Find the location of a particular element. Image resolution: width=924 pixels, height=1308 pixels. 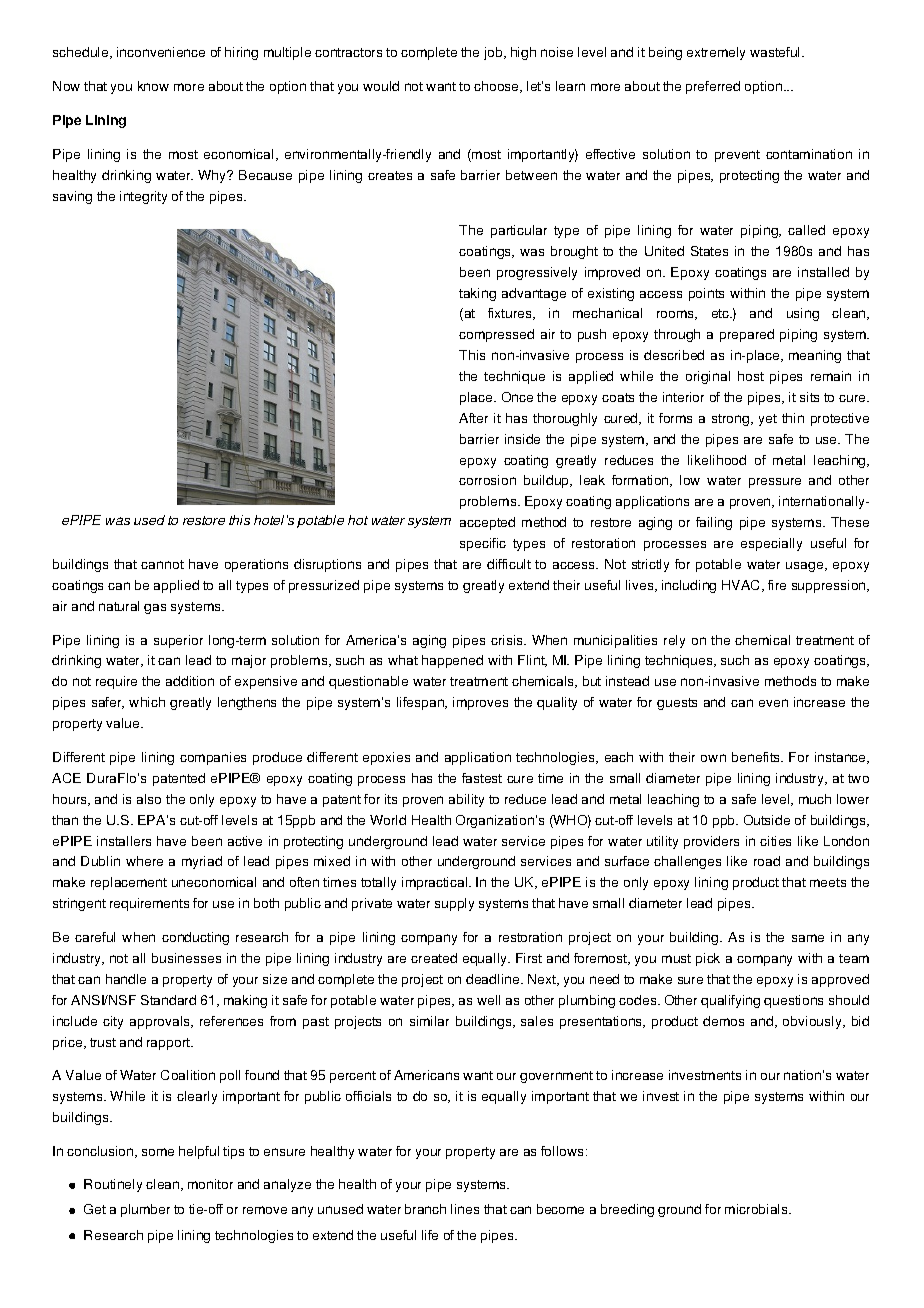

breeding is located at coordinates (627, 1210).
